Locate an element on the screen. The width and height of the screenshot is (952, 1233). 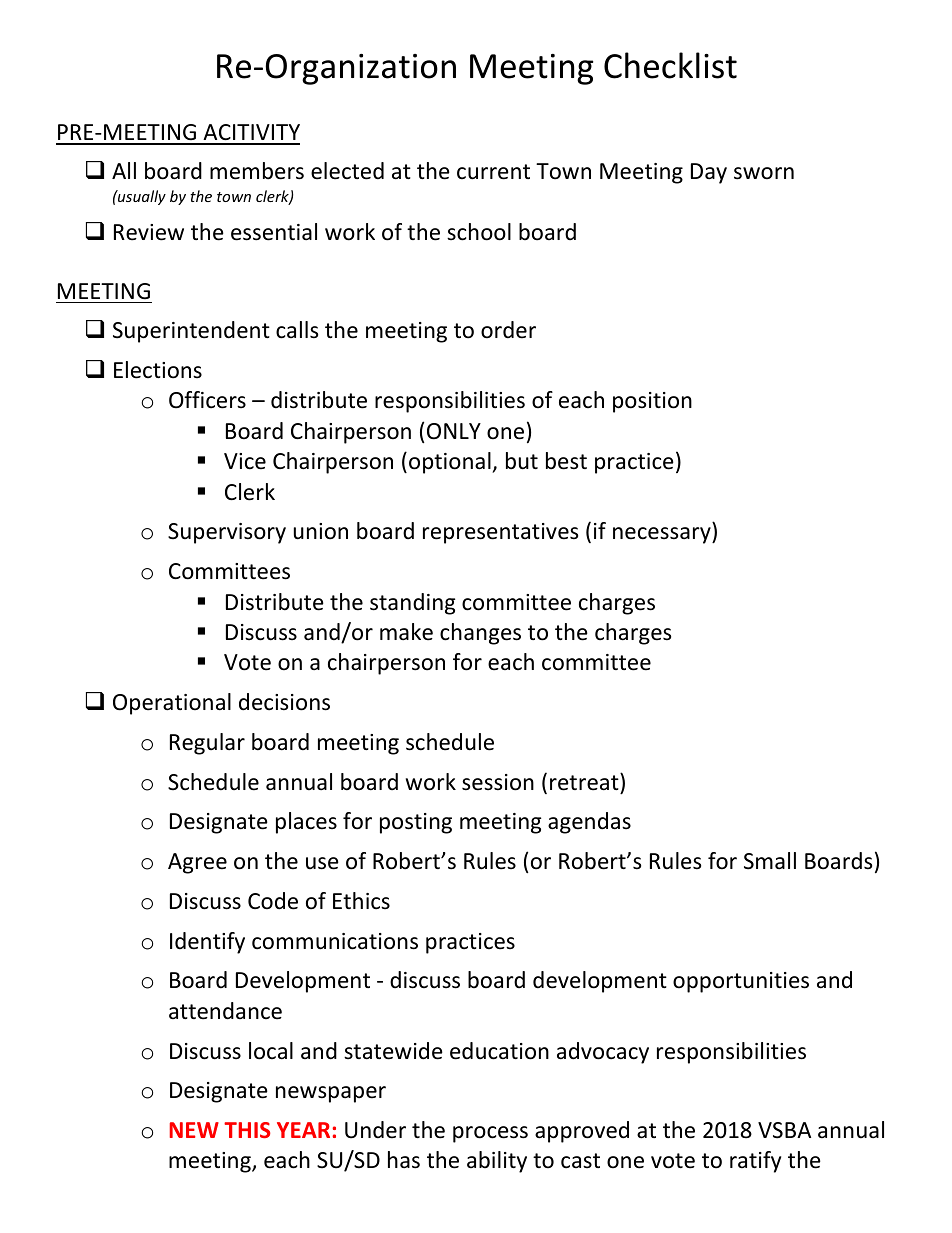
Supervisory is located at coordinates (227, 533).
